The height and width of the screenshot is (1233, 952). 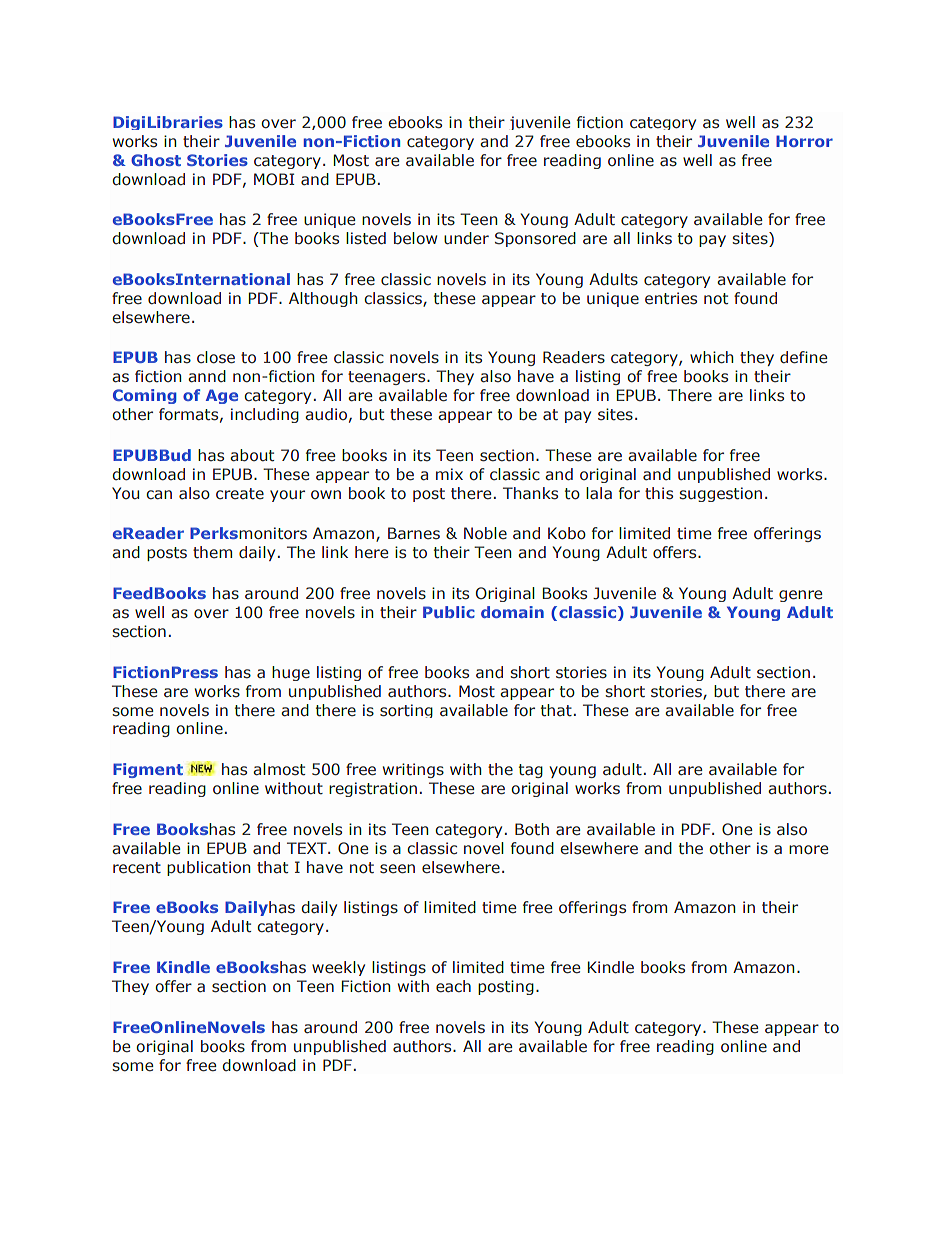 I want to click on MOBI, so click(x=274, y=179).
